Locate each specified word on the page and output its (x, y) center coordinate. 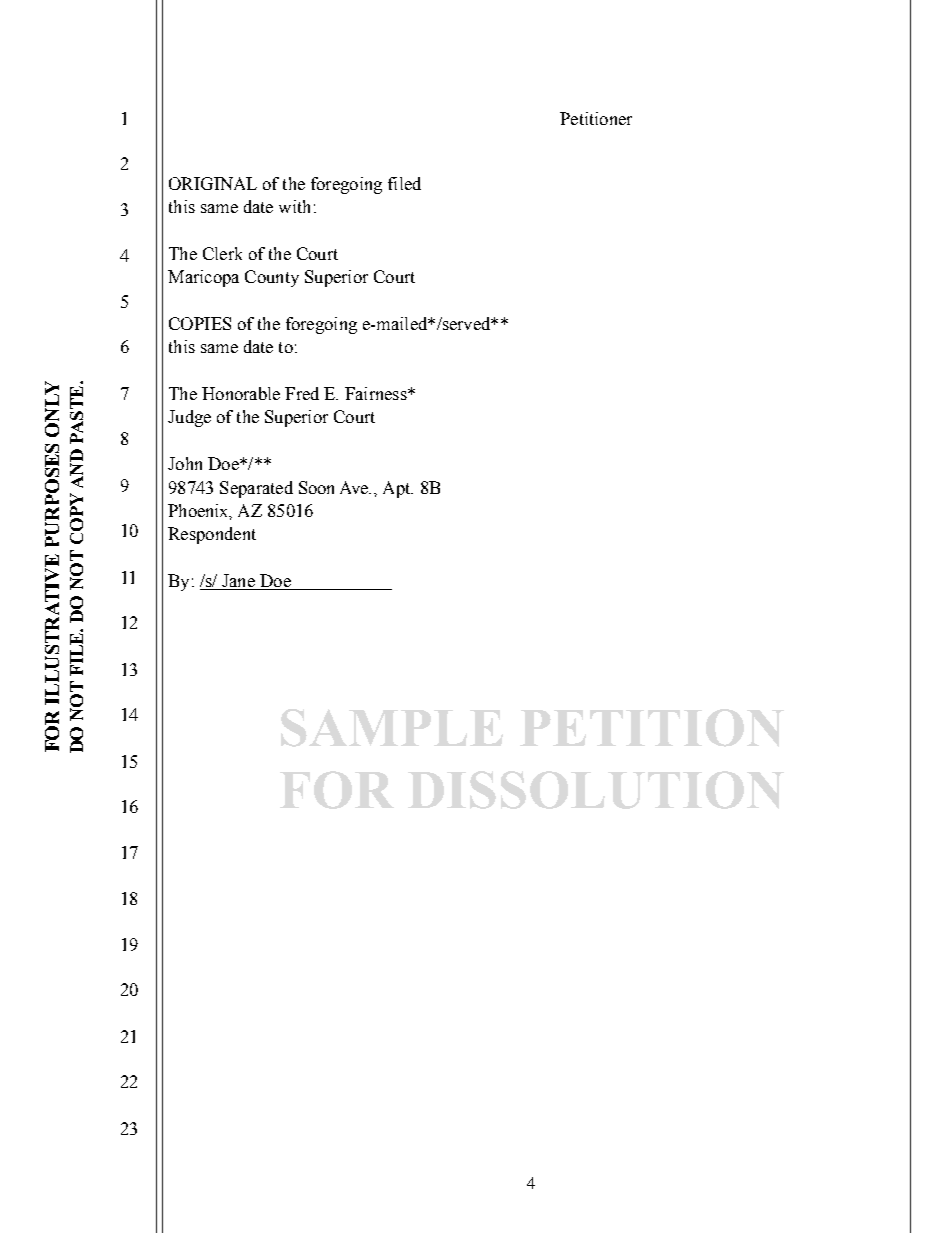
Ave (355, 487)
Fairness (377, 393)
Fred (302, 393)
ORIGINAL (213, 183)
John (185, 463)
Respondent (212, 535)
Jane (238, 582)
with (294, 206)
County (272, 278)
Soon (316, 487)
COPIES (200, 323)
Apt (398, 489)
